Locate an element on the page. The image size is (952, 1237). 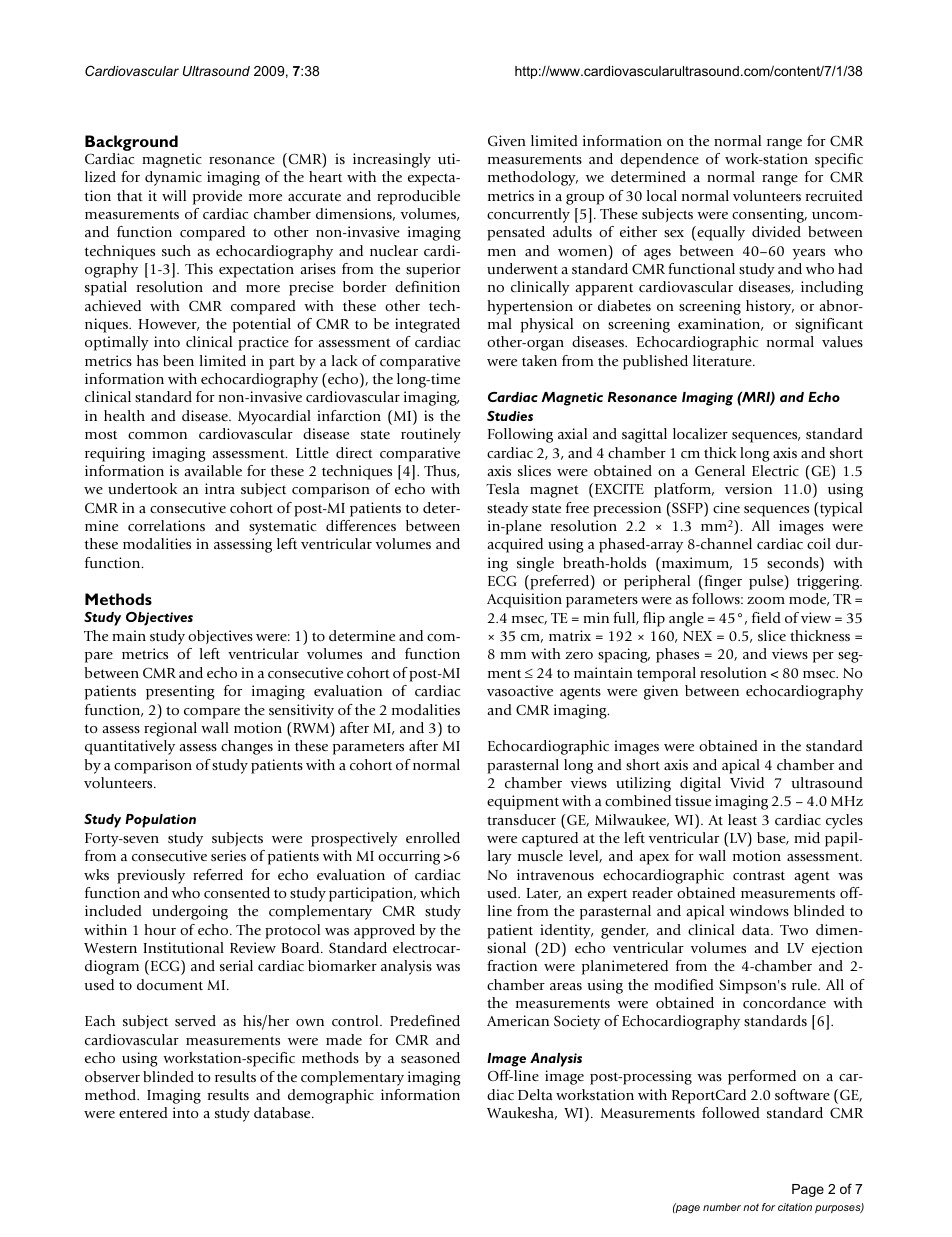
seasoned is located at coordinates (430, 1057).
